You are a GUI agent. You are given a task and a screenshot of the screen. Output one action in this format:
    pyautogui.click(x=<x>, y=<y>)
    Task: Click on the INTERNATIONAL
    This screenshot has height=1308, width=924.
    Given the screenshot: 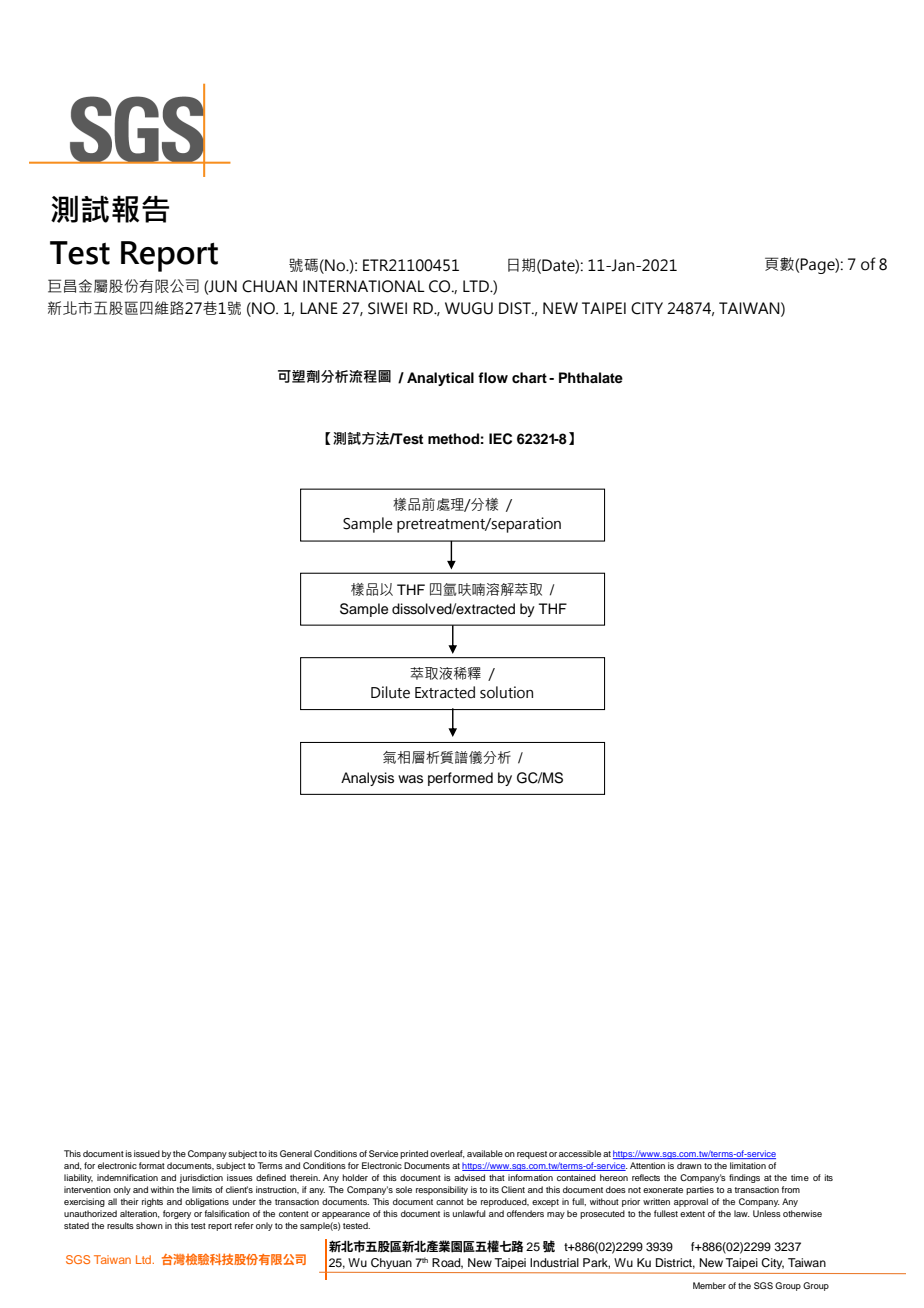 What is the action you would take?
    pyautogui.click(x=364, y=286)
